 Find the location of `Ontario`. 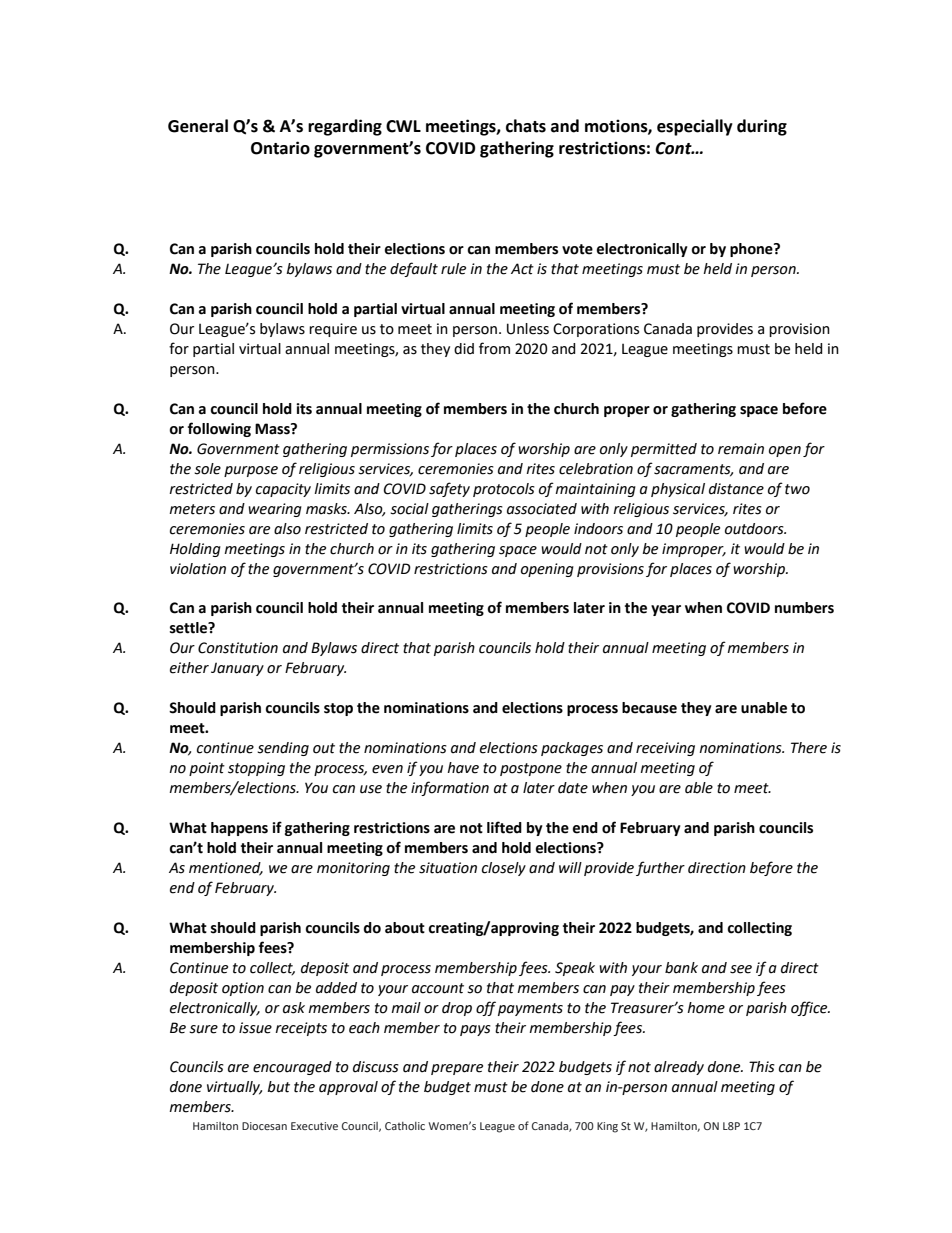

Ontario is located at coordinates (280, 148).
